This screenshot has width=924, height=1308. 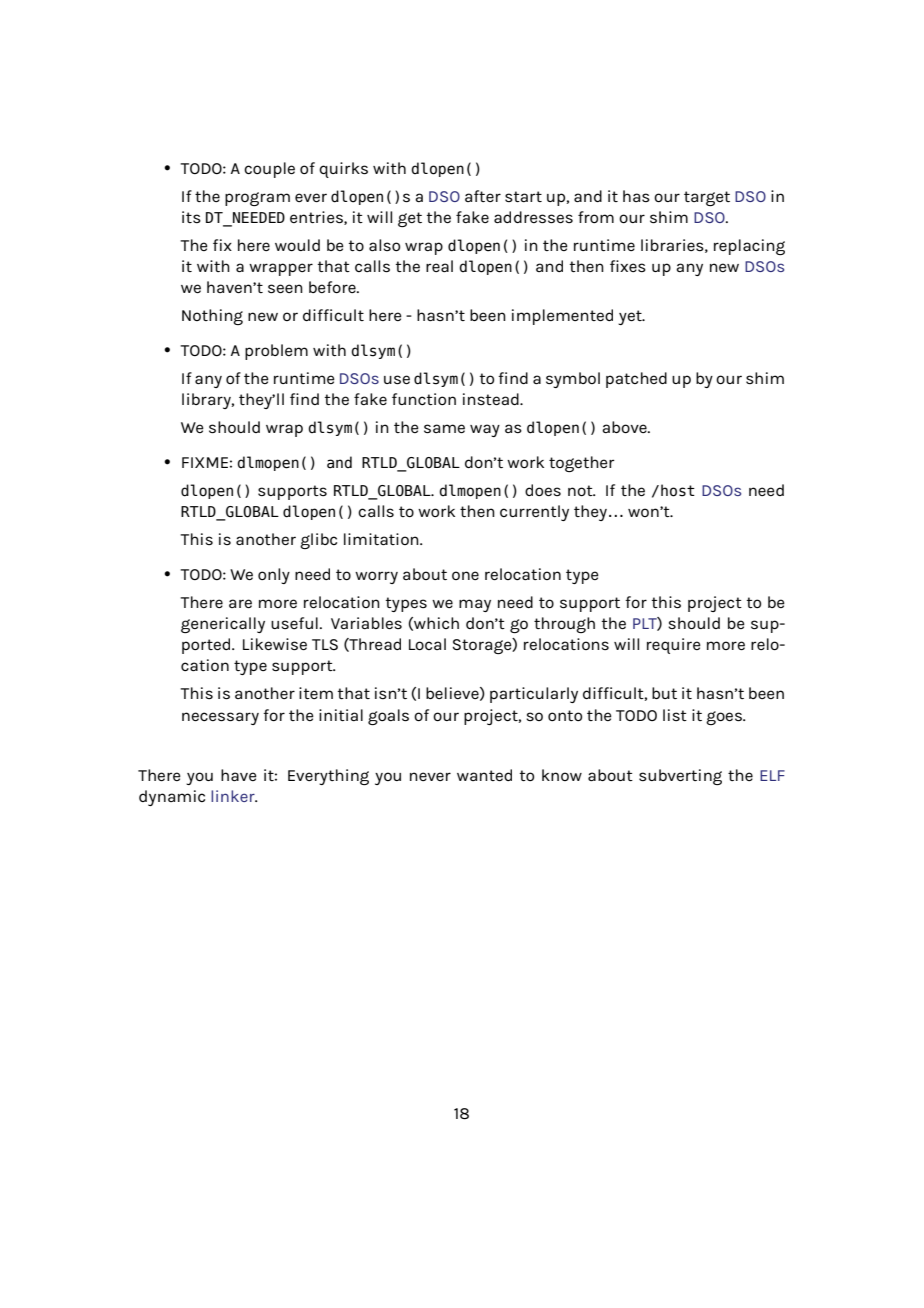 I want to click on target, so click(x=707, y=198).
